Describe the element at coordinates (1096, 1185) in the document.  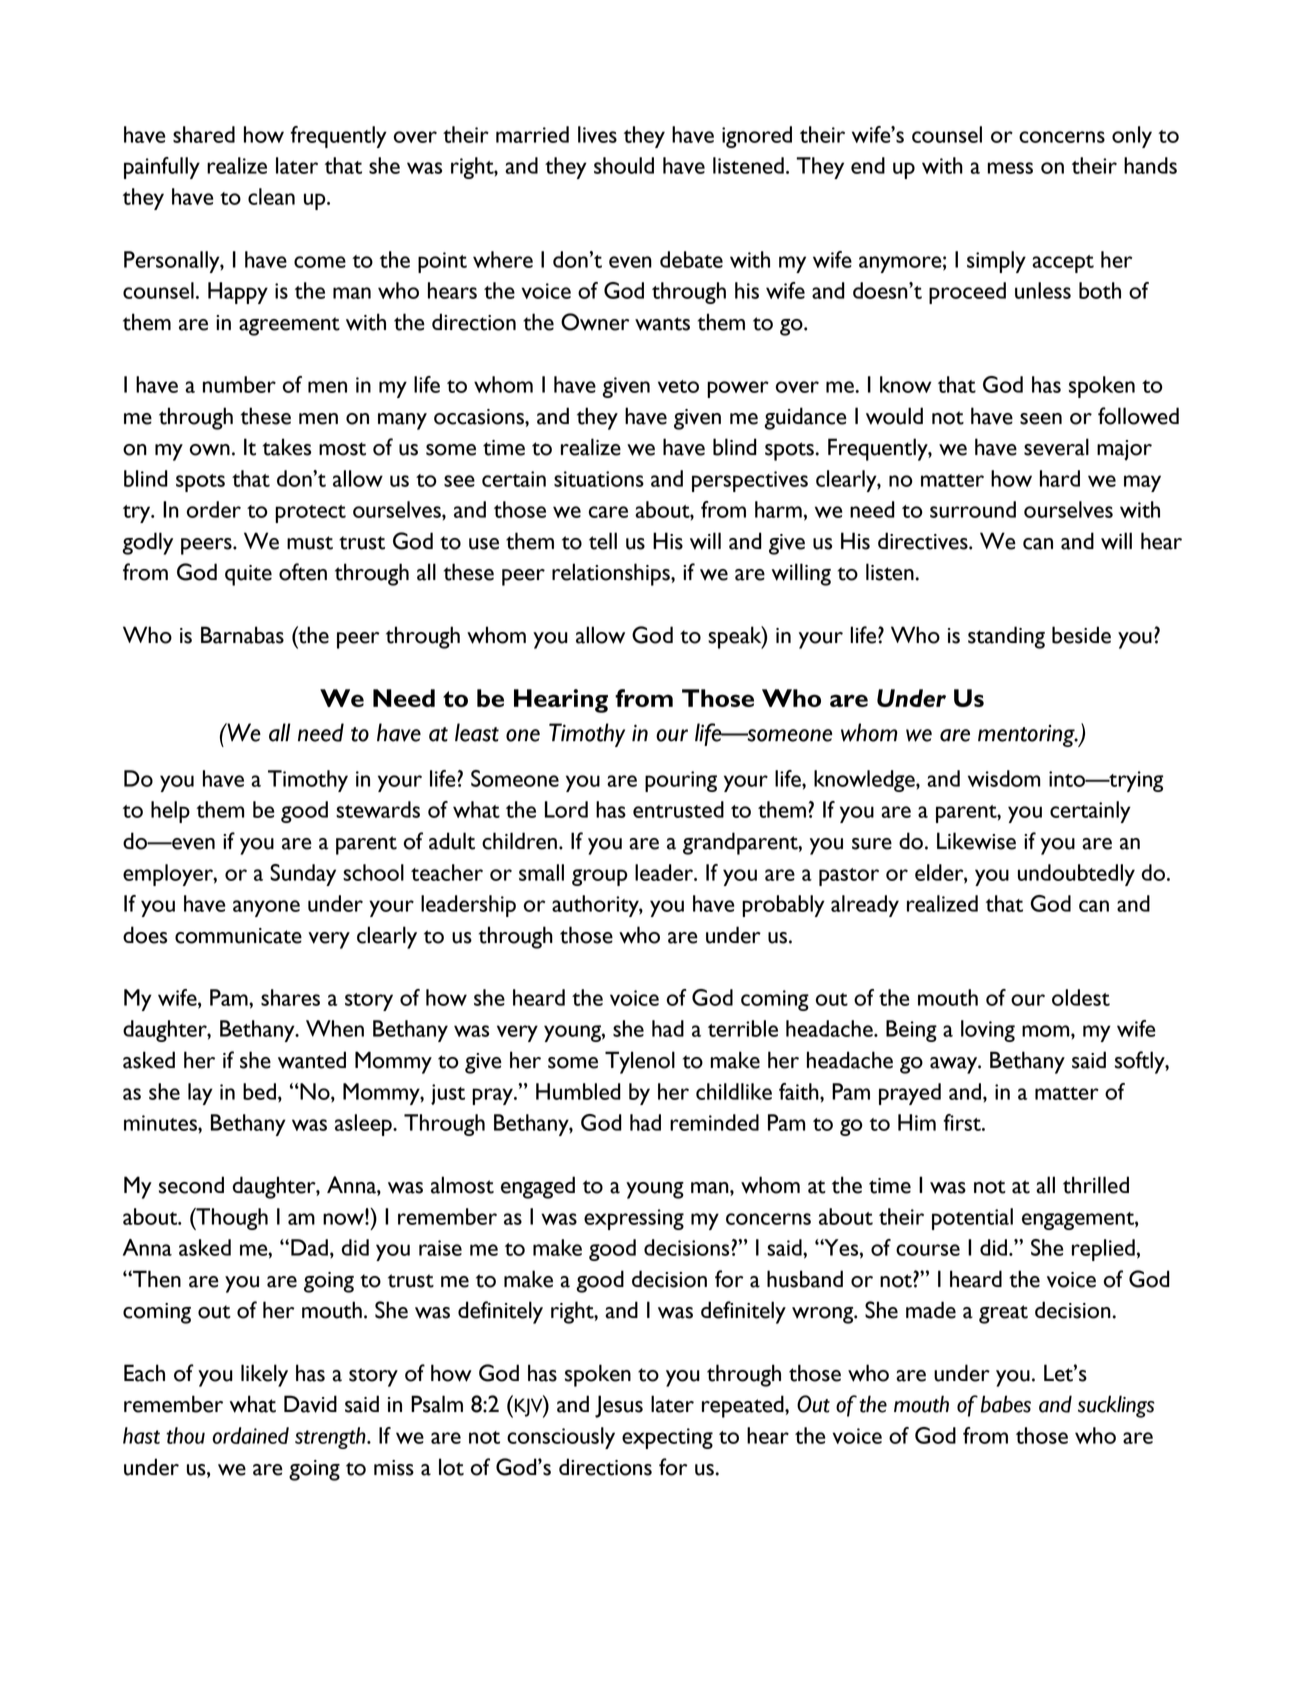
I see `thrilled` at that location.
